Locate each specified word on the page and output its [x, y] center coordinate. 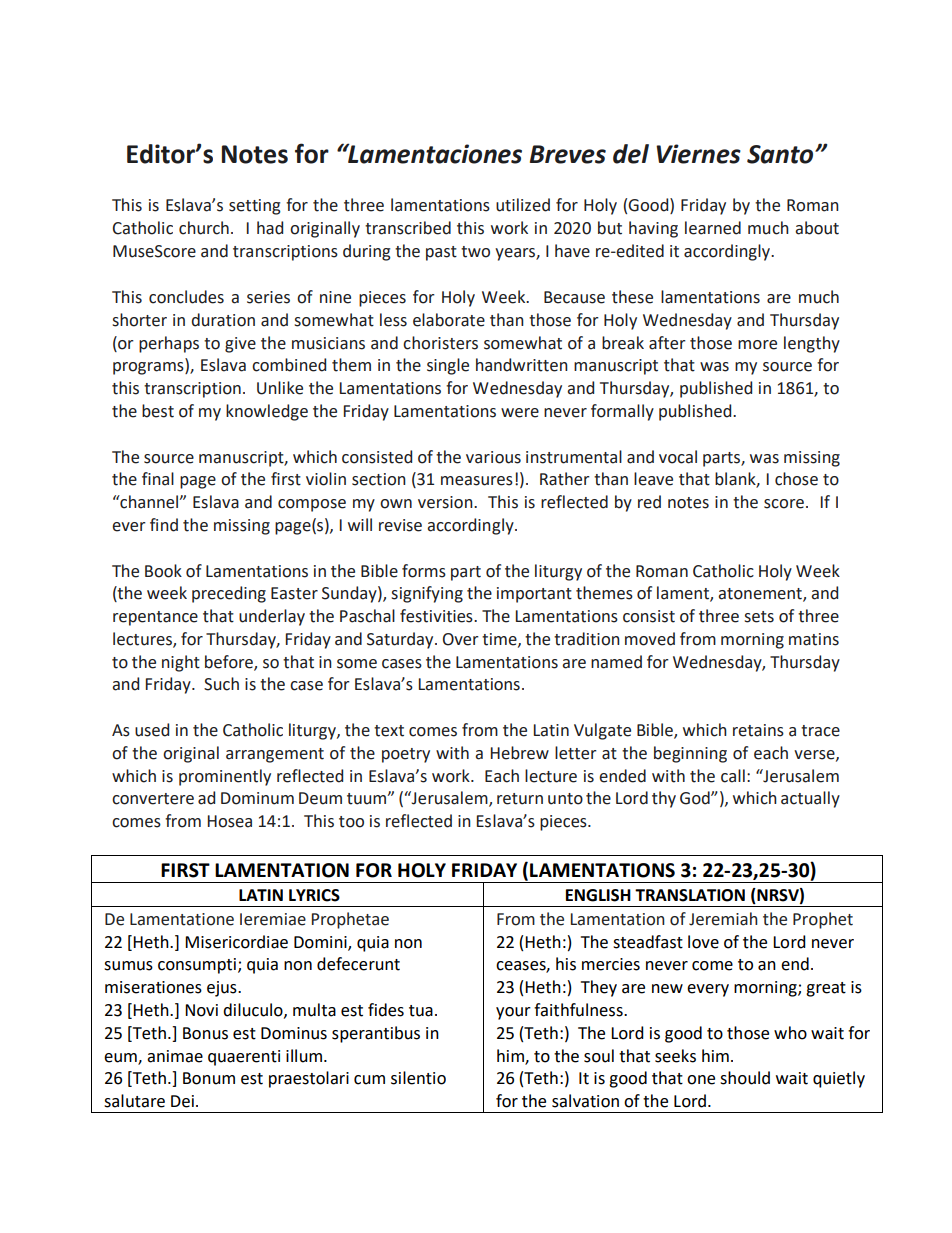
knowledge [267, 412]
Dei [182, 1101]
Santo [781, 154]
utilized [523, 205]
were [520, 413]
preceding [229, 594]
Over [461, 639]
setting [255, 207]
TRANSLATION [690, 895]
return [520, 799]
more [757, 345]
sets [759, 617]
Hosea [230, 821]
